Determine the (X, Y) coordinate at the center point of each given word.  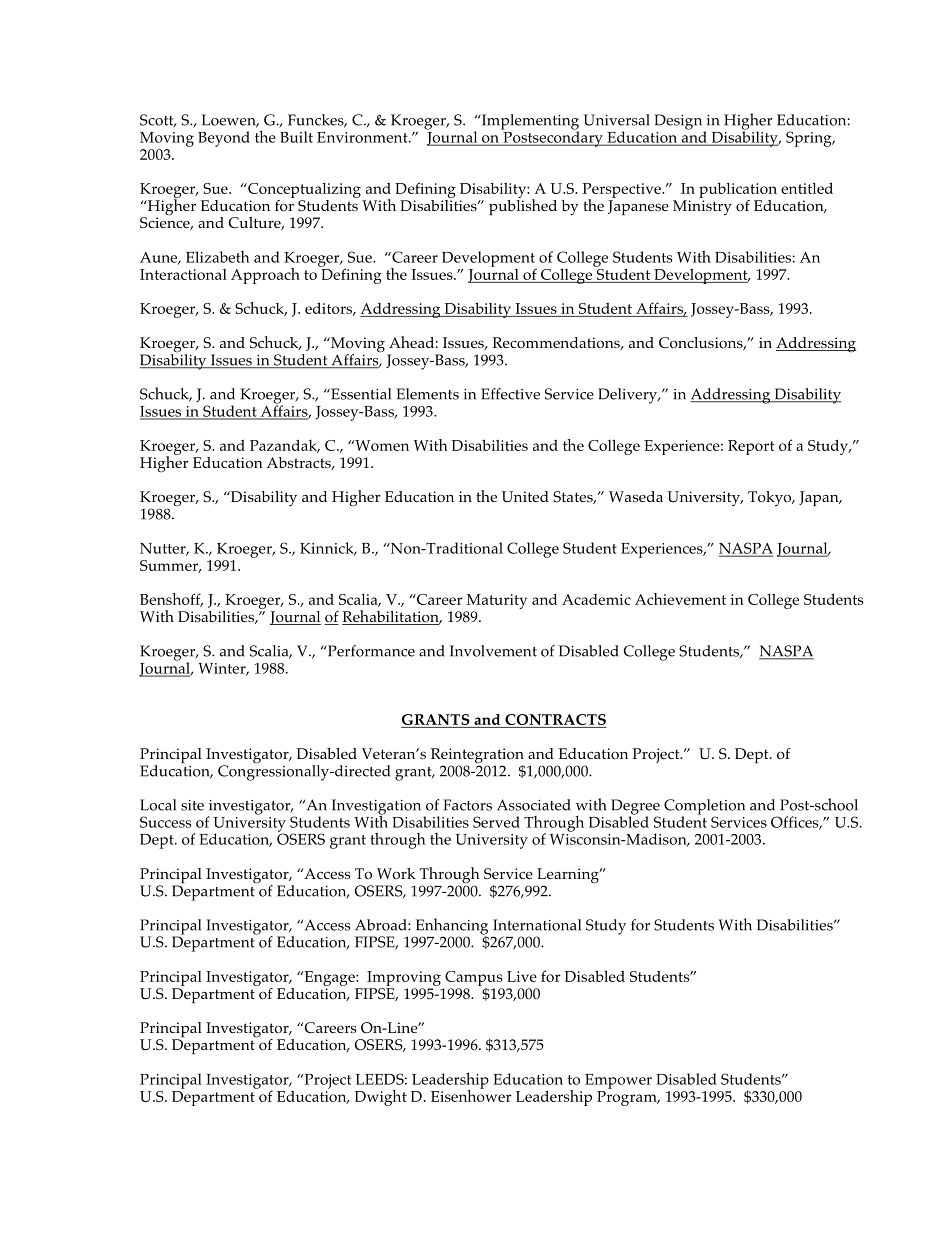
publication (738, 190)
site (192, 805)
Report (751, 447)
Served (496, 822)
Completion (704, 808)
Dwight (381, 1098)
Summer (170, 566)
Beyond (224, 139)
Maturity (497, 601)
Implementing (529, 123)
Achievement (680, 599)
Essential (360, 394)
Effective (510, 394)
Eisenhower (471, 1094)
